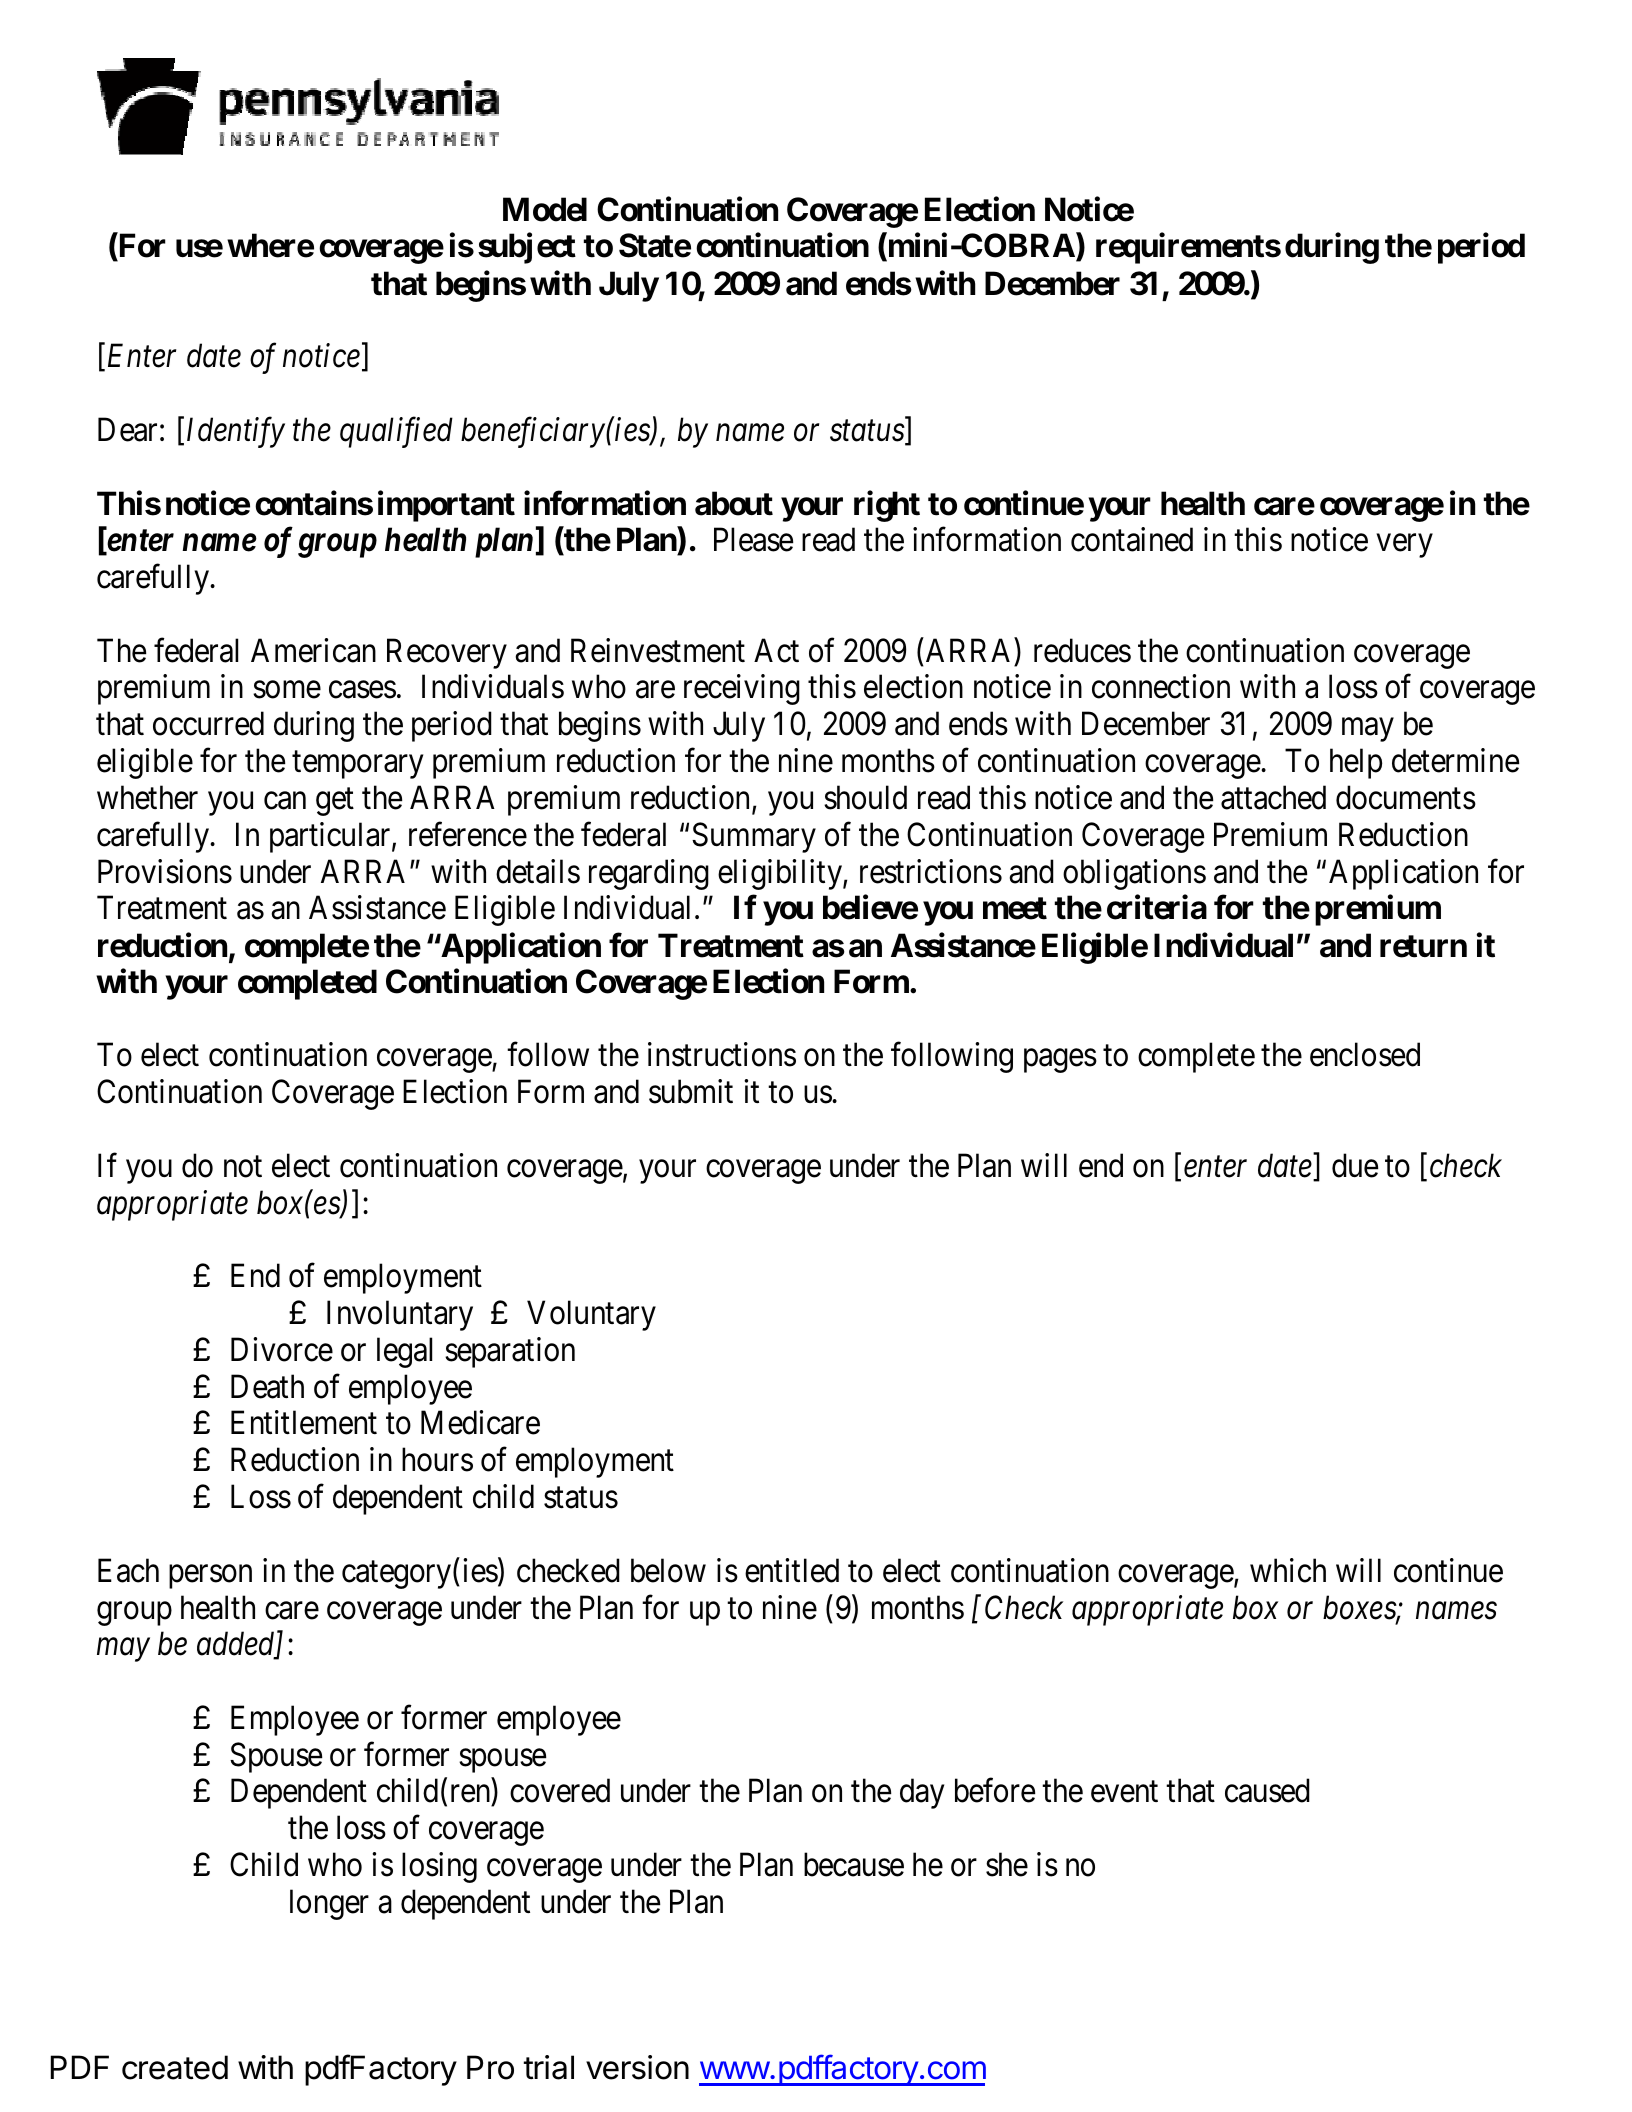 The image size is (1632, 2112). What do you see at coordinates (754, 837) in the image?
I see `Summary` at bounding box center [754, 837].
